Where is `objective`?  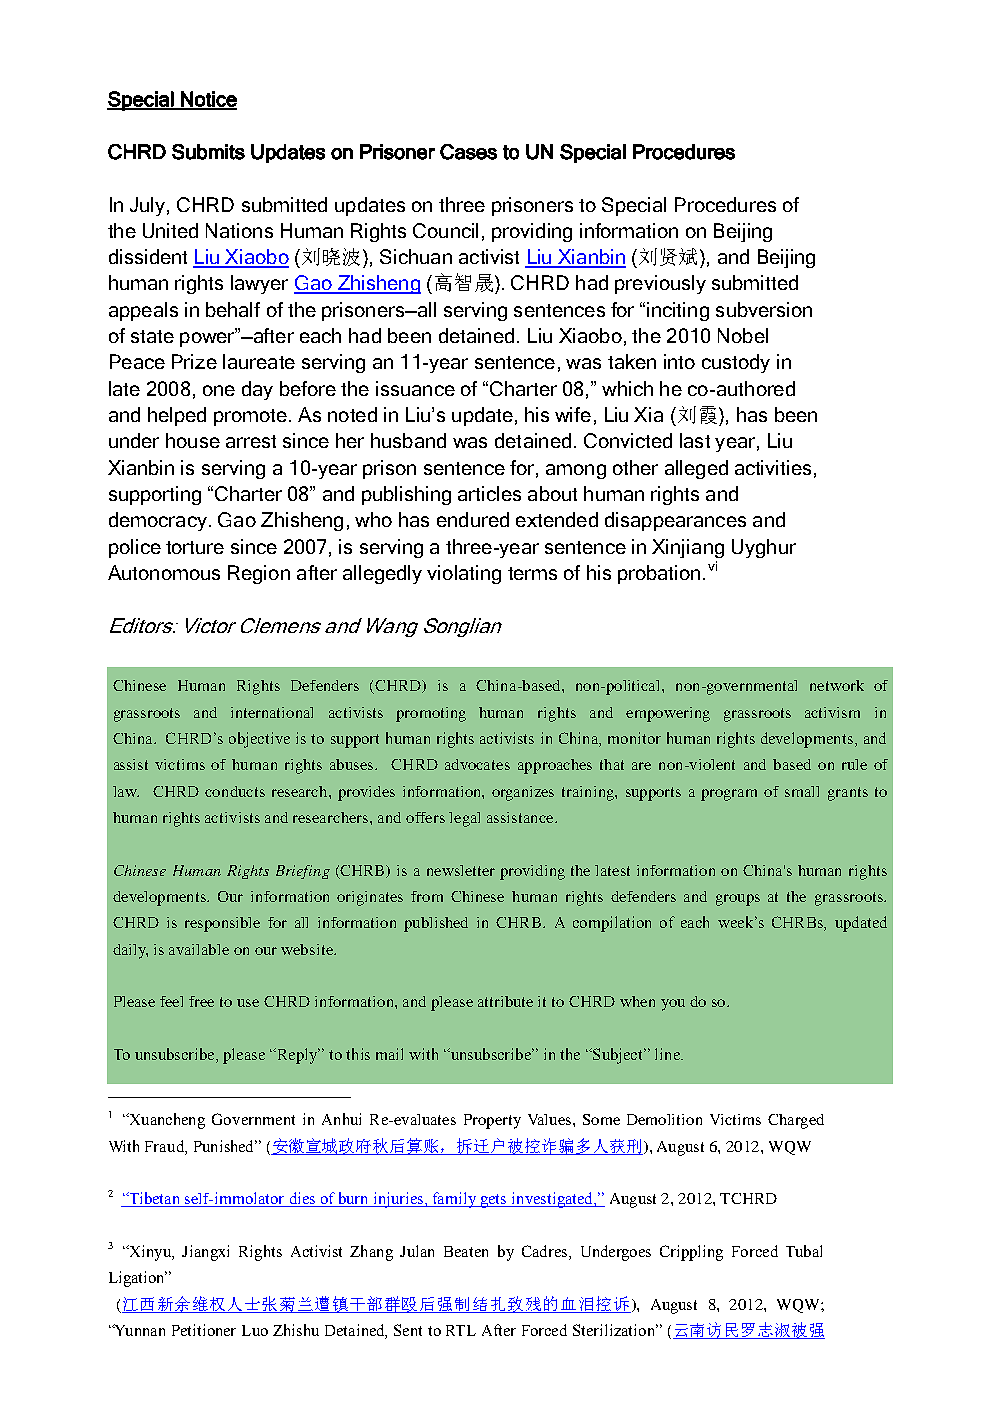 objective is located at coordinates (259, 740).
